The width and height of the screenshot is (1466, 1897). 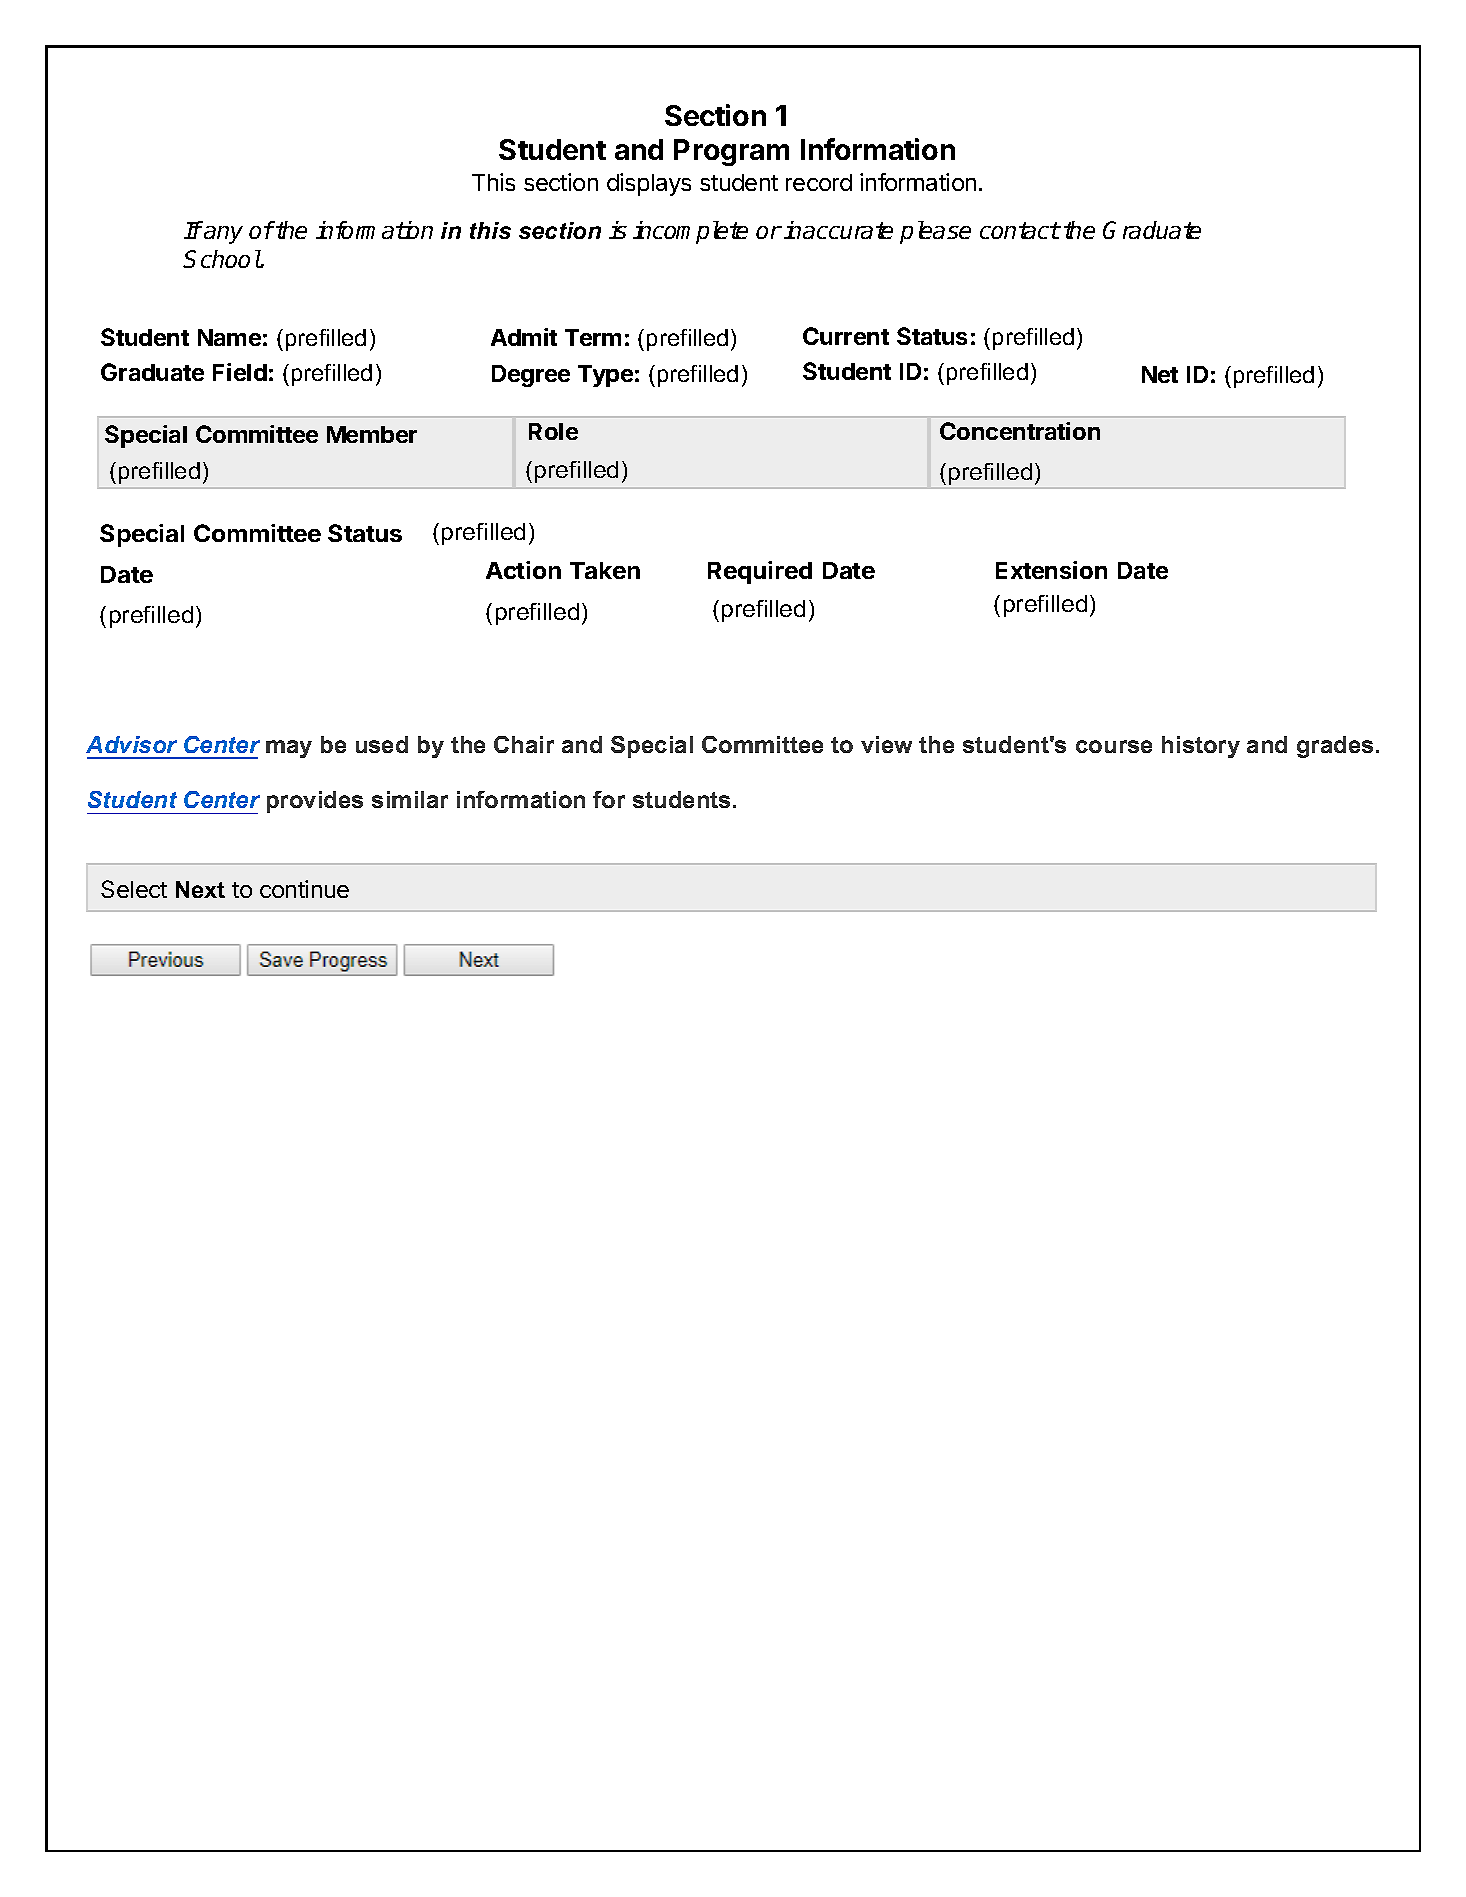 What do you see at coordinates (1160, 374) in the screenshot?
I see `Net` at bounding box center [1160, 374].
